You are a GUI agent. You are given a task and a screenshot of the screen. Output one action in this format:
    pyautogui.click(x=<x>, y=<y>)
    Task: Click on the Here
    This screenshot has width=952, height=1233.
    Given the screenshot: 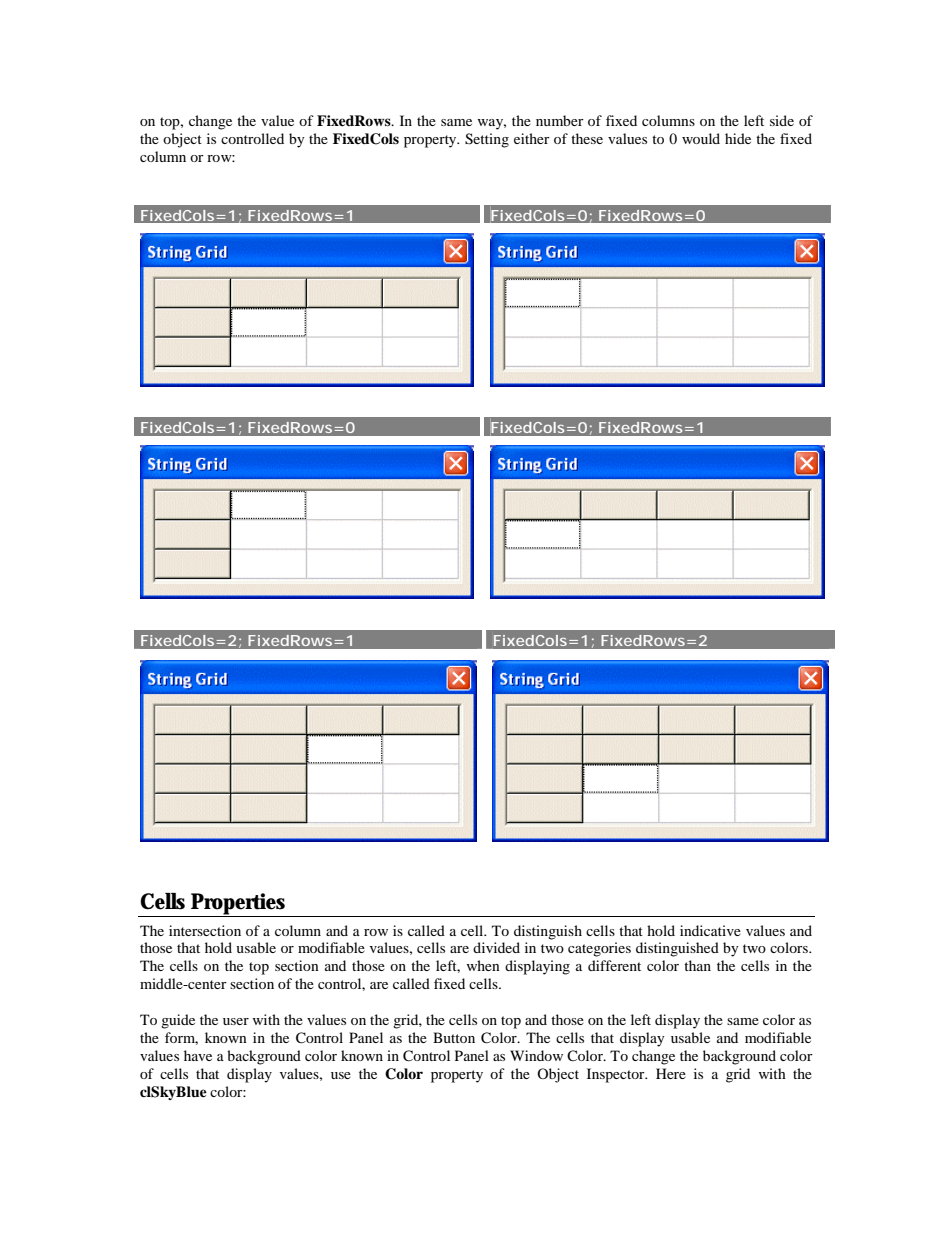 What is the action you would take?
    pyautogui.click(x=671, y=1073)
